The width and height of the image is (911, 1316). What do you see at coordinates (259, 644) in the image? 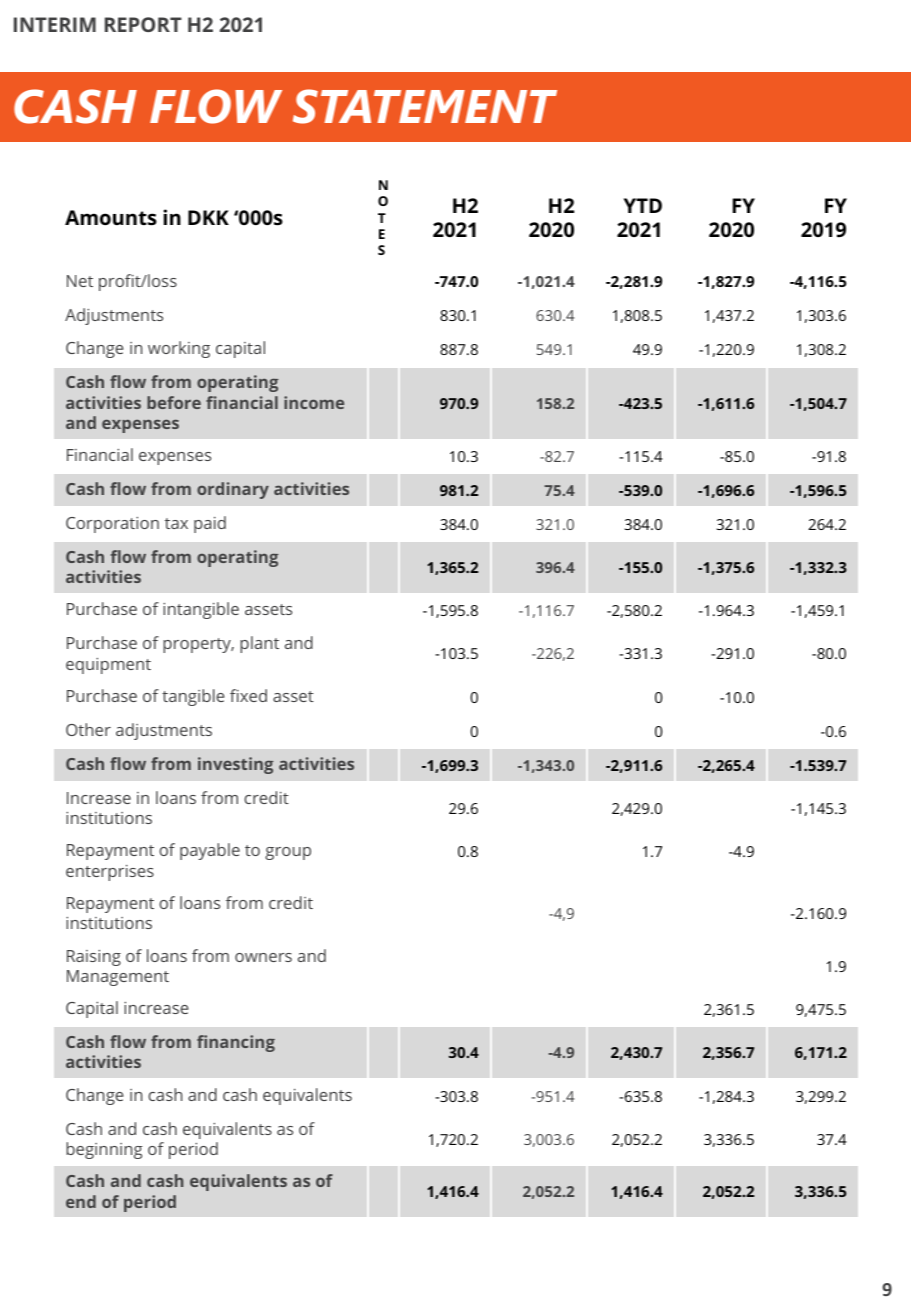
I see `plant` at bounding box center [259, 644].
